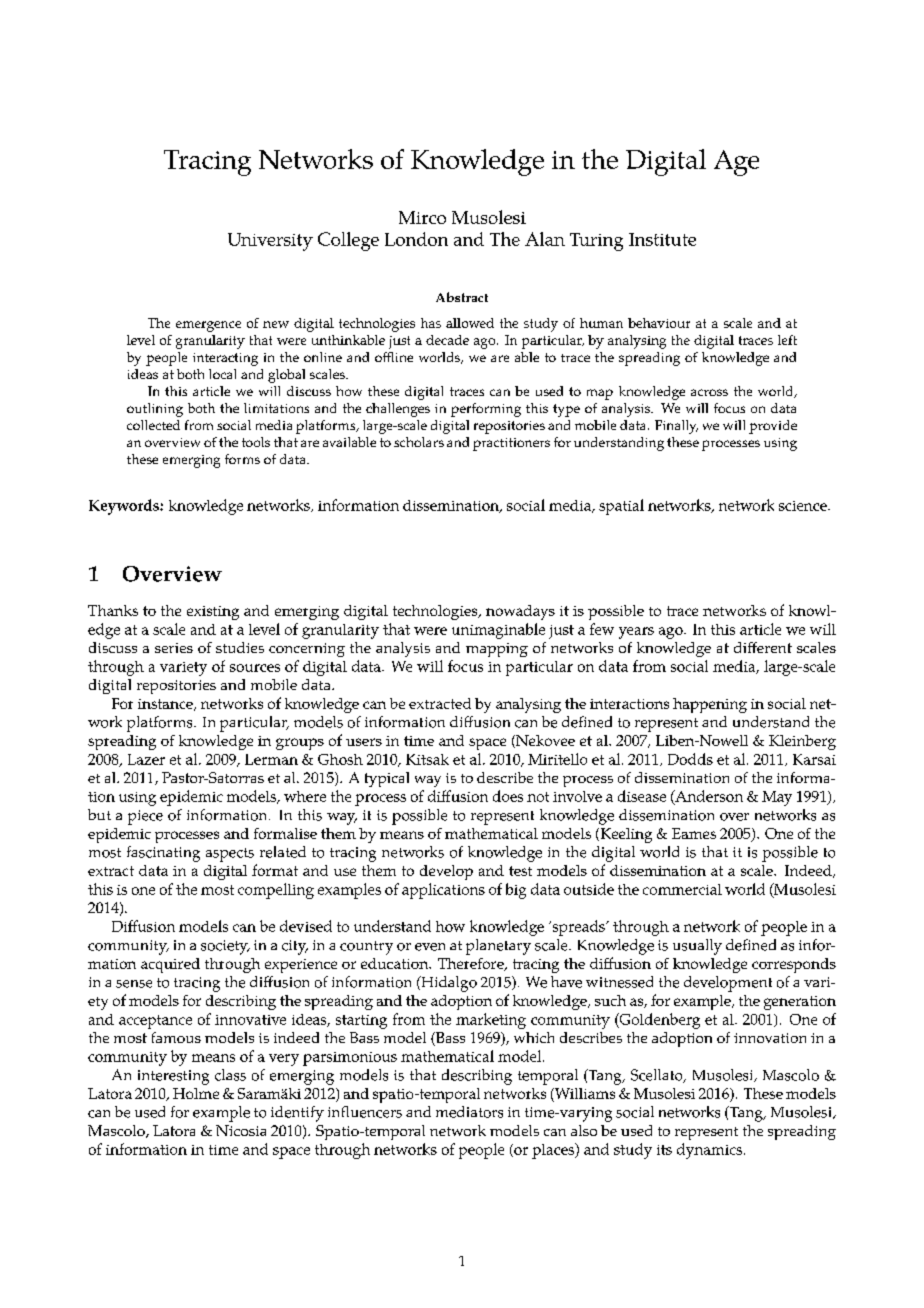 The image size is (924, 1308). What do you see at coordinates (270, 242) in the page?
I see `University` at bounding box center [270, 242].
